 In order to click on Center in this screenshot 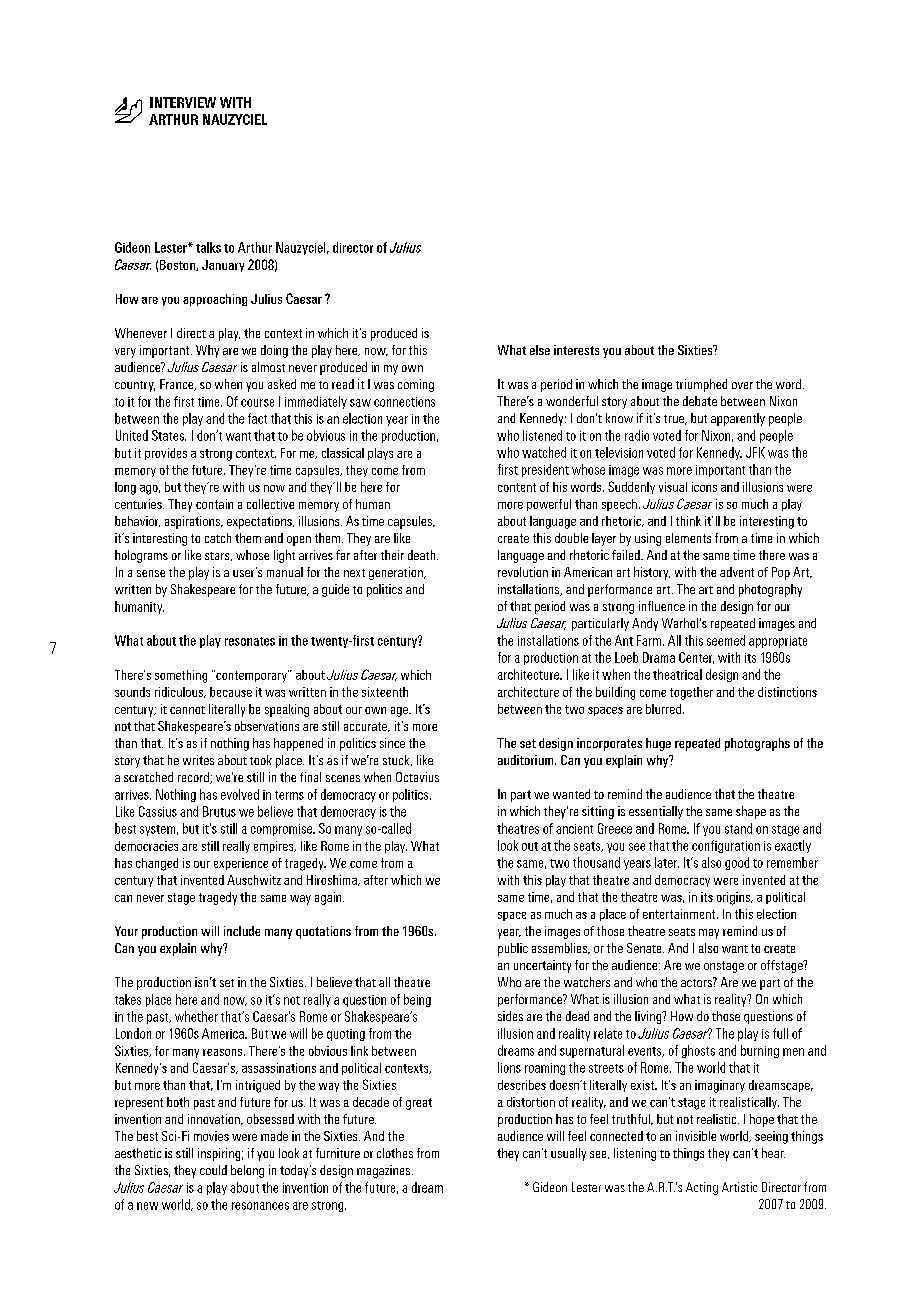, I will do `click(696, 658)`.
